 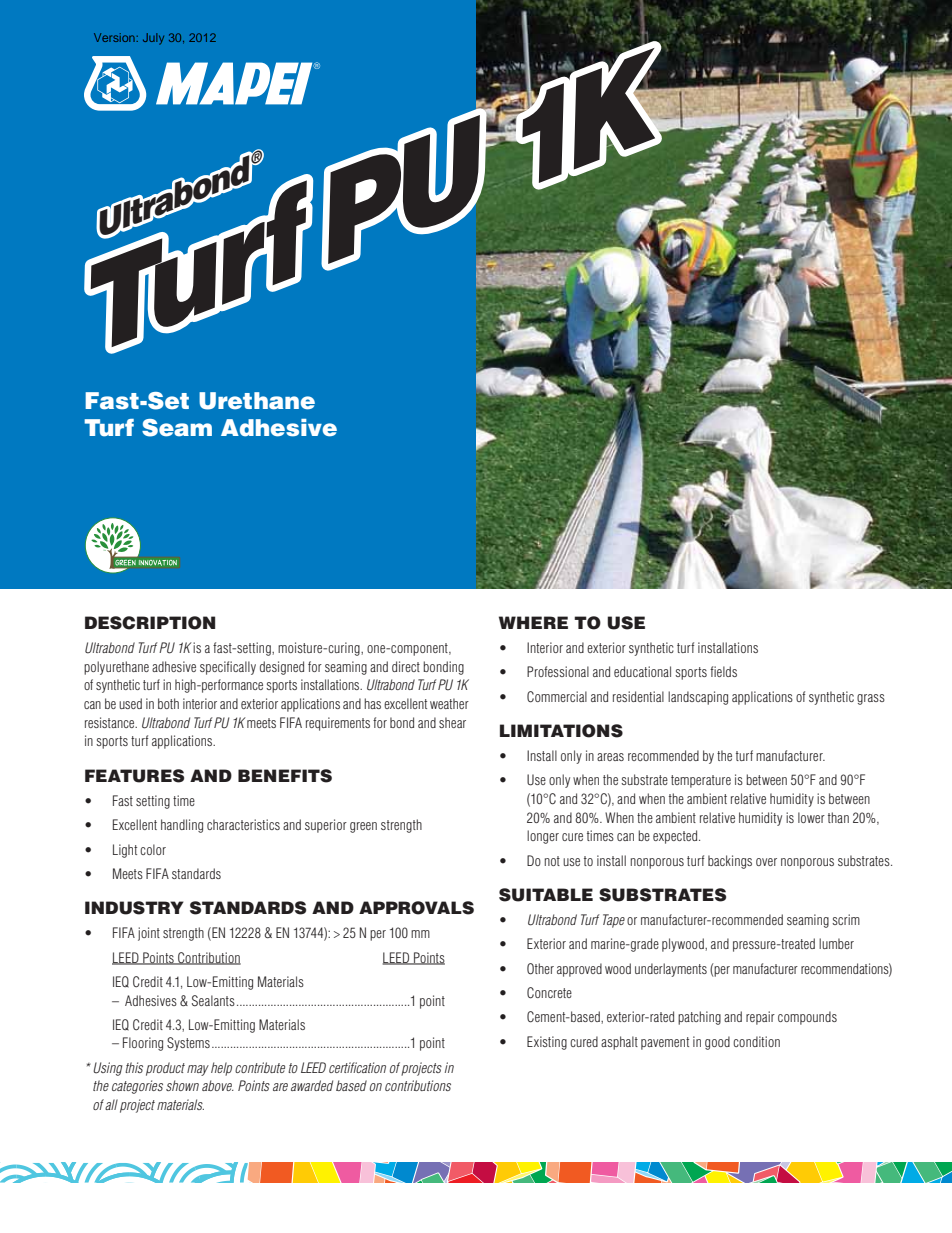 What do you see at coordinates (552, 861) in the page?
I see `not` at bounding box center [552, 861].
